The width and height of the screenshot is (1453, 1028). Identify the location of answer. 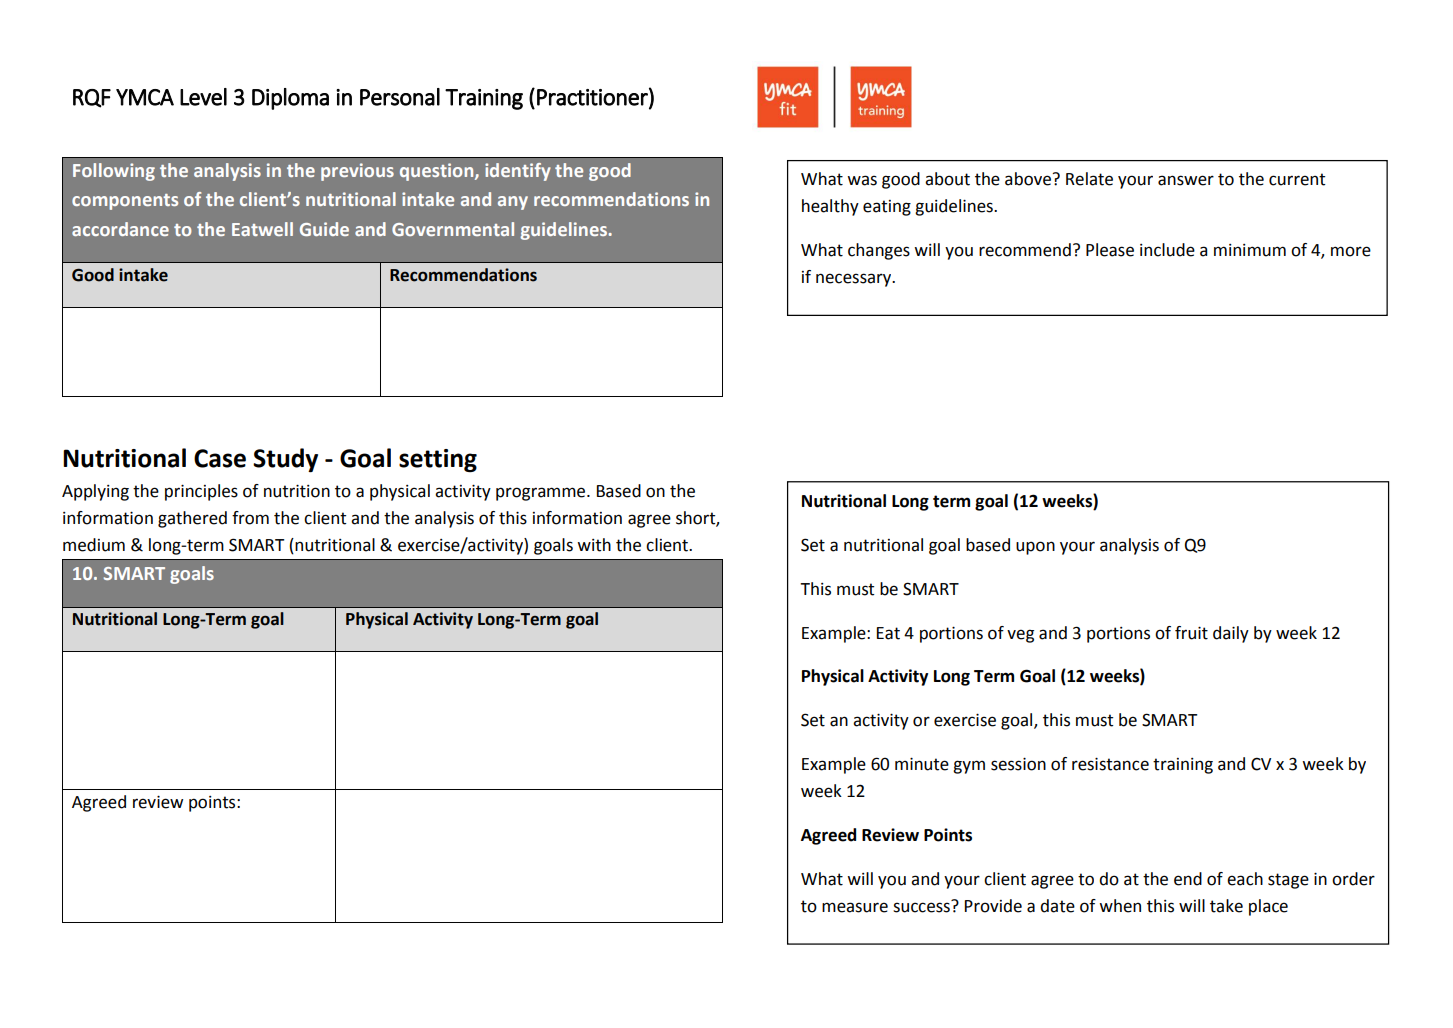
(1186, 180).
